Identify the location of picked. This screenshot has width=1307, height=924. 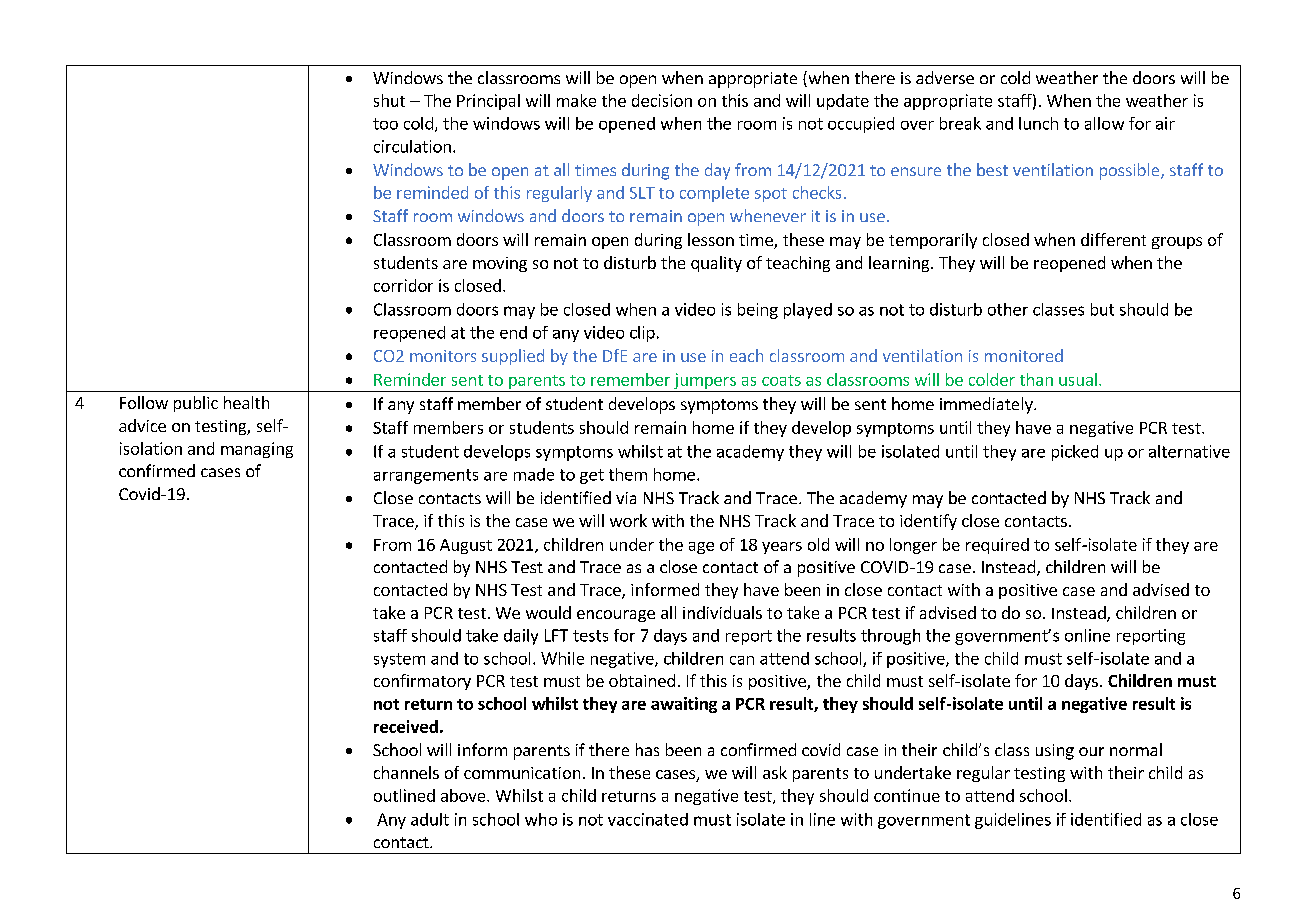
(1075, 453).
